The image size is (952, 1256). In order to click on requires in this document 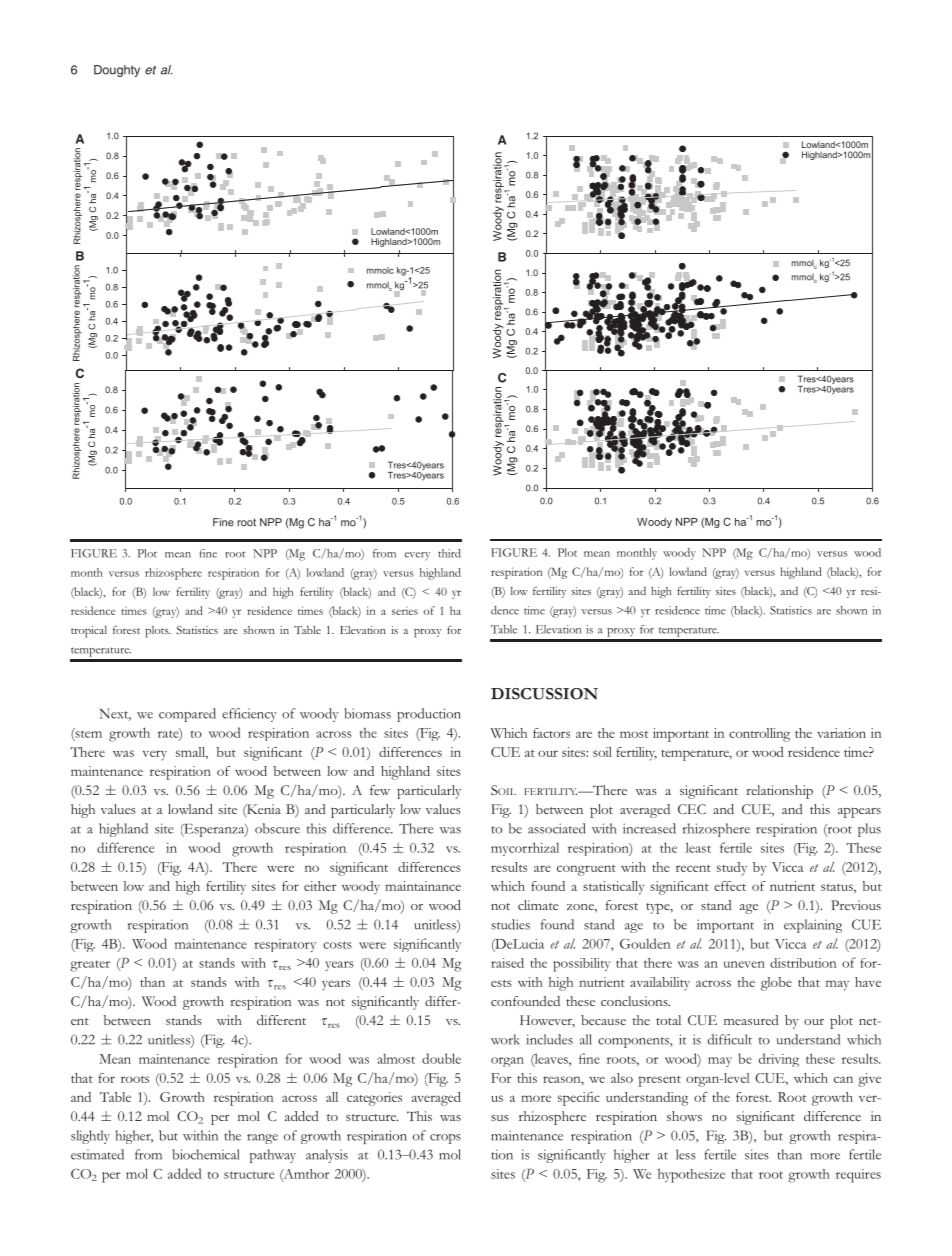, I will do `click(858, 1176)`.
